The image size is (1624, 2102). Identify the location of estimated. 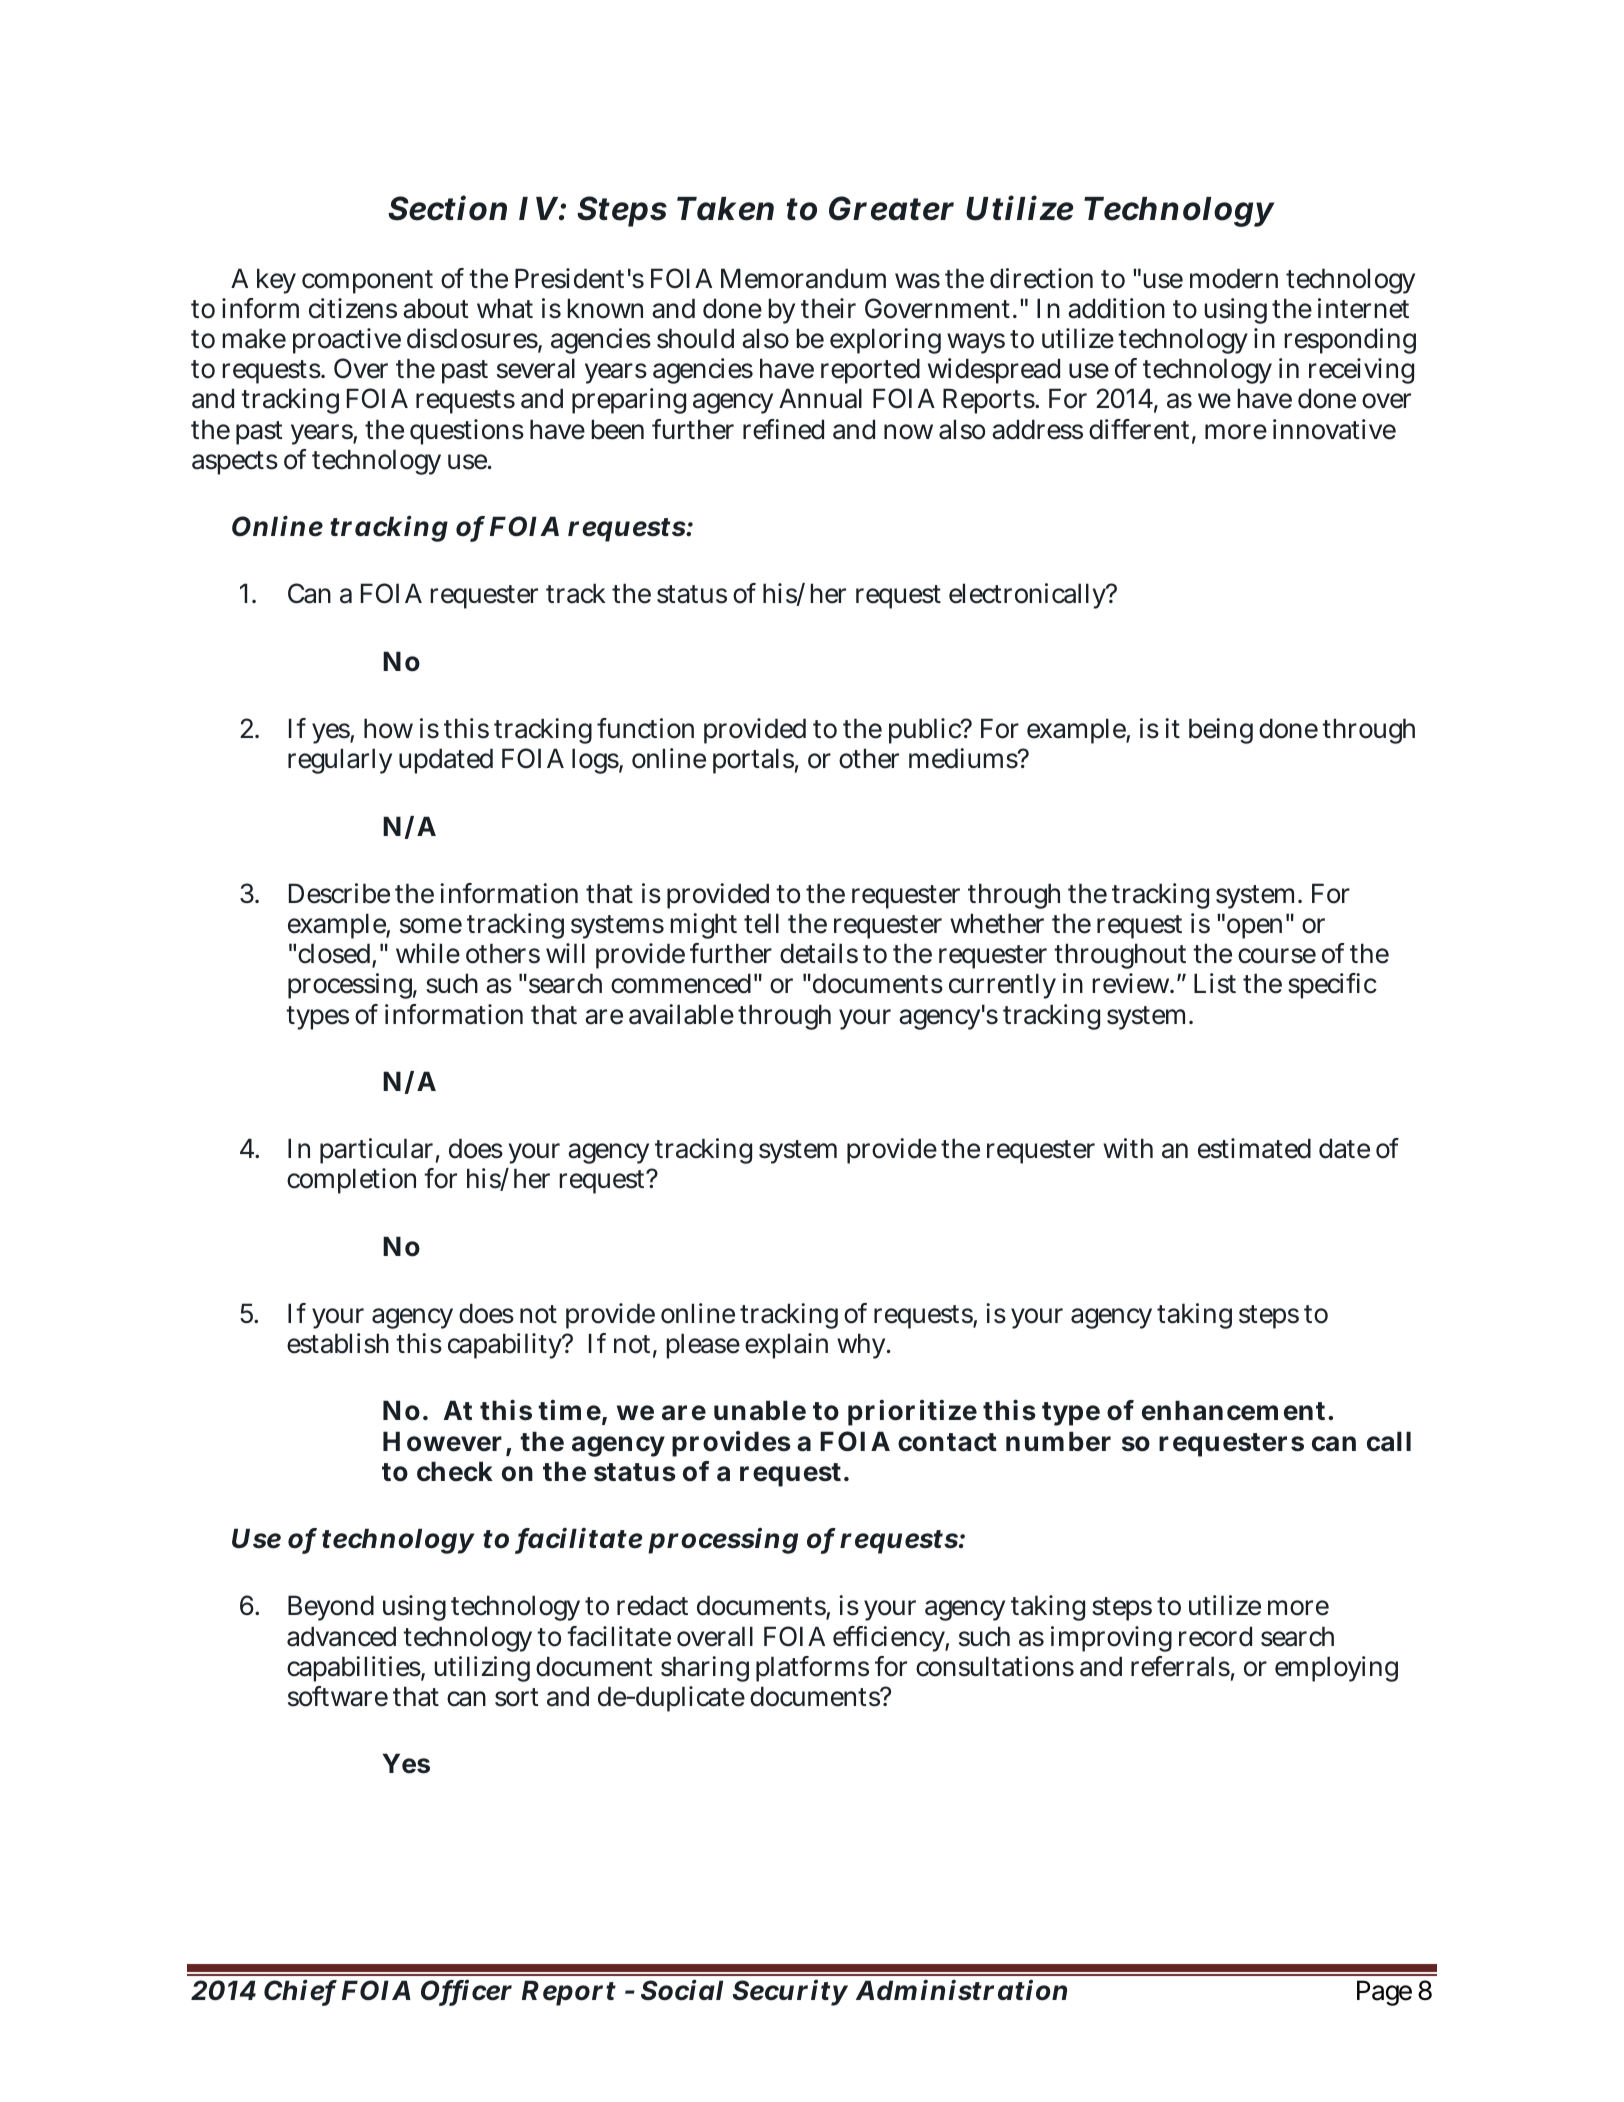
(1254, 1148).
